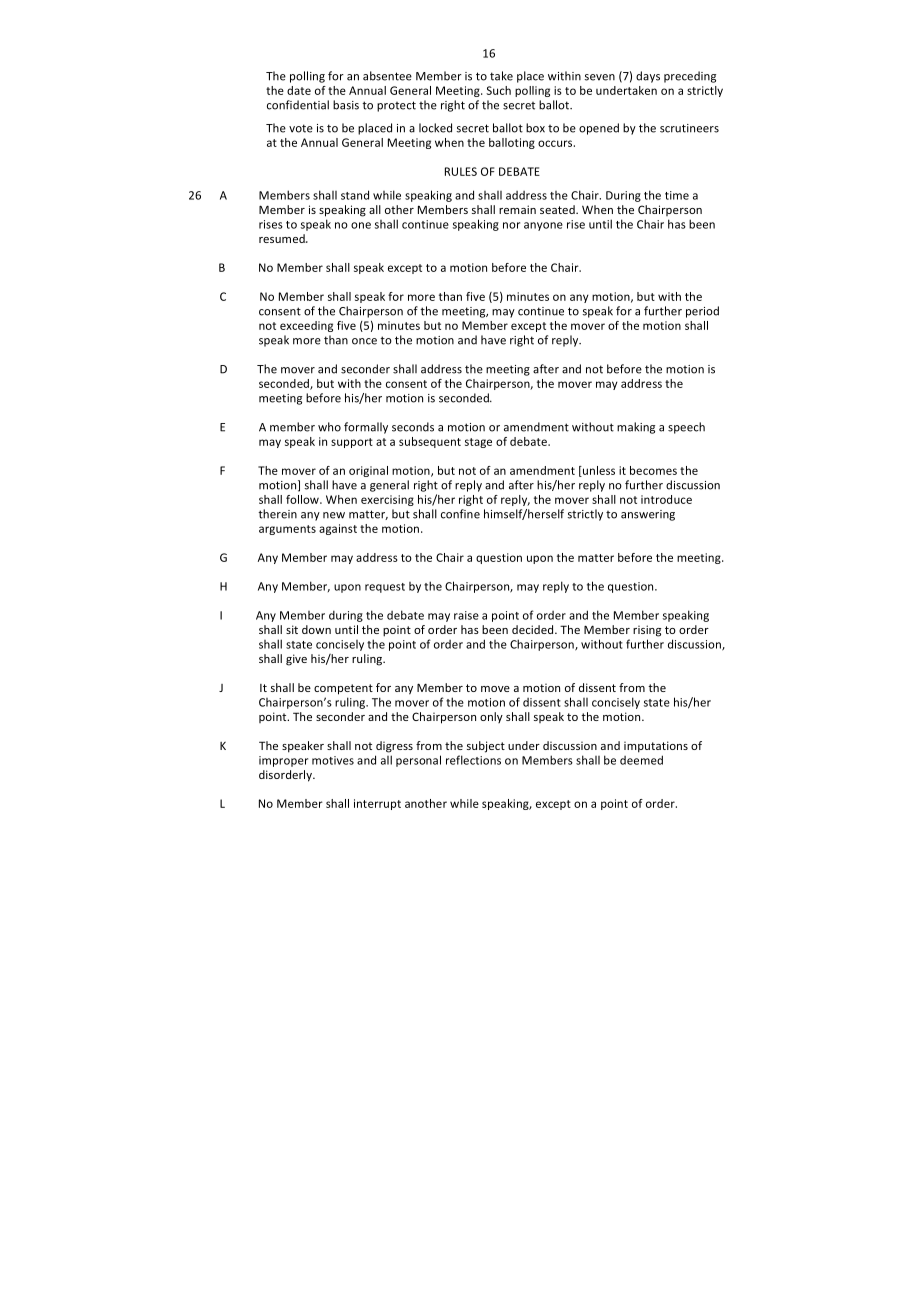 Image resolution: width=924 pixels, height=1308 pixels. Describe the element at coordinates (466, 615) in the screenshot. I see `raise` at that location.
